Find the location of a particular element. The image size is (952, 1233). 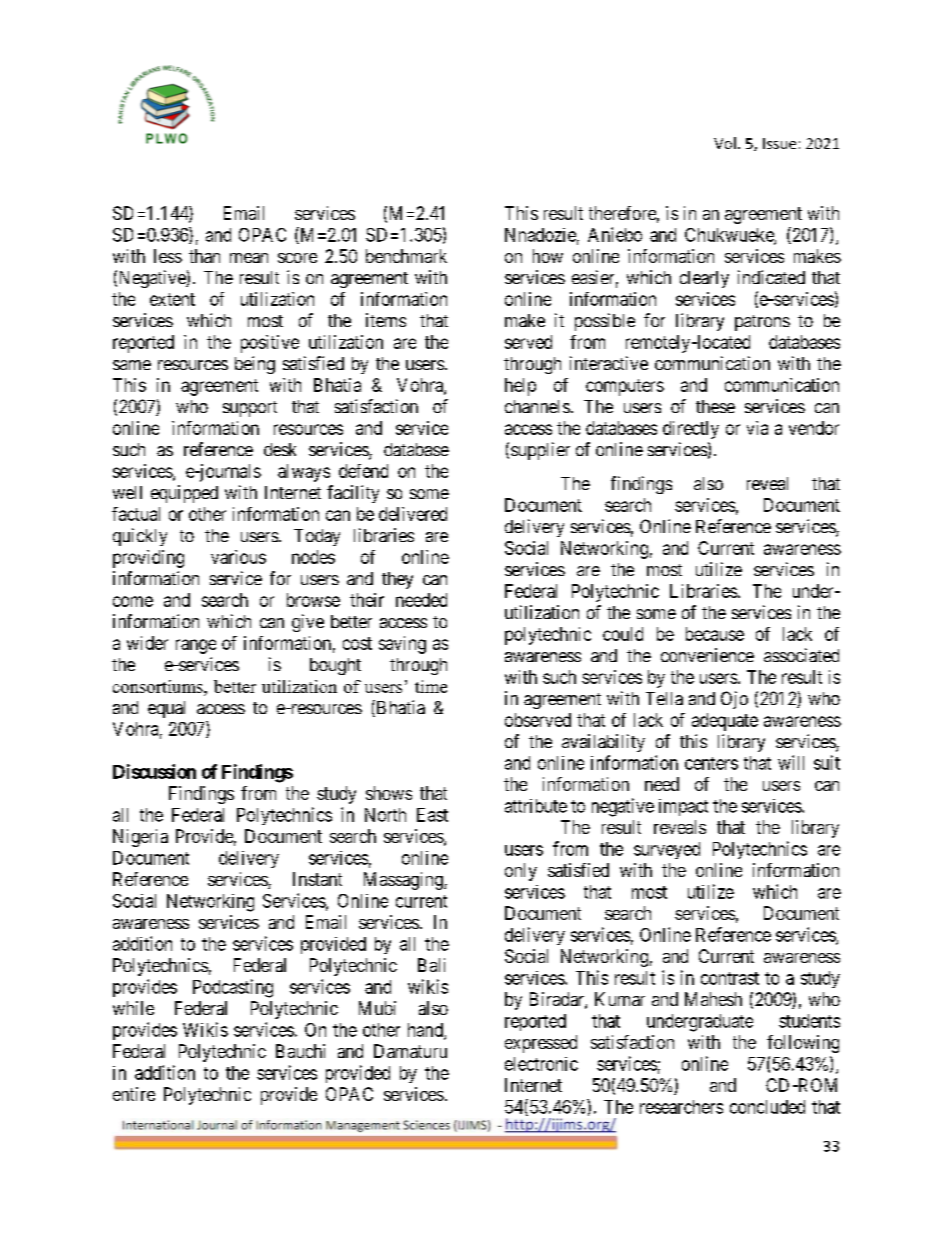

saving is located at coordinates (402, 645).
